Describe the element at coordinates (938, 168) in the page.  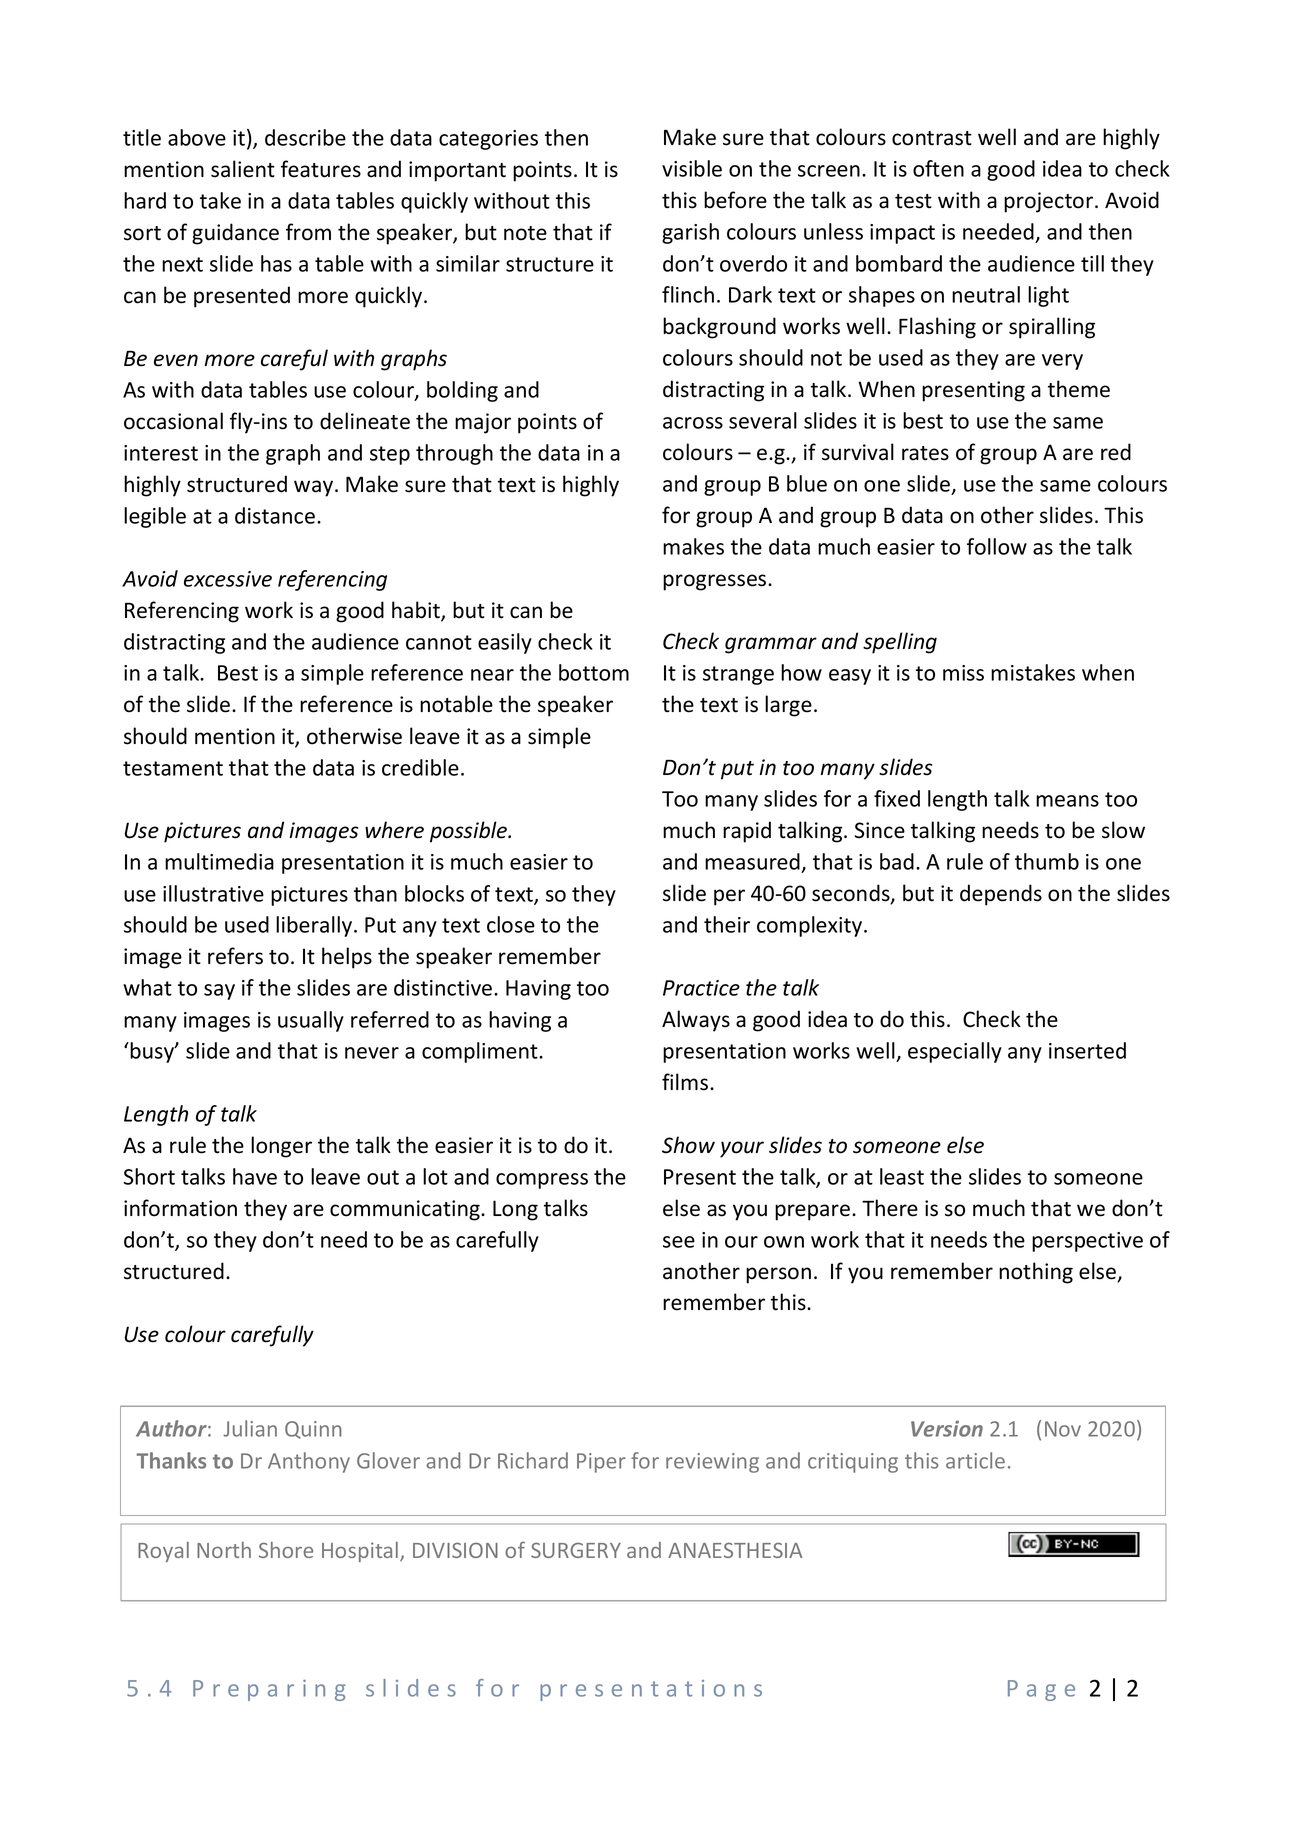
I see `often` at that location.
